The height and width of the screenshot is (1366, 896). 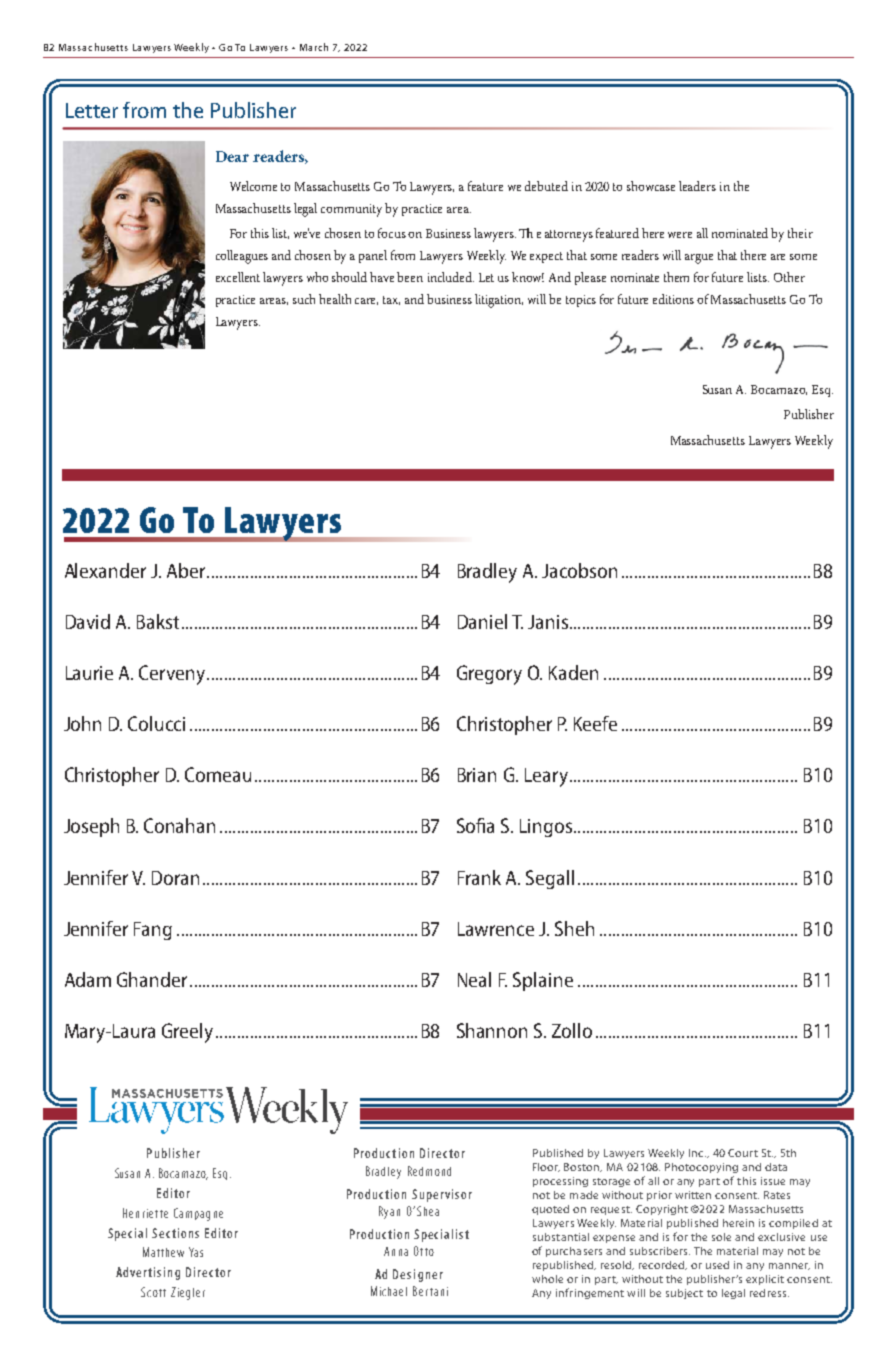 I want to click on March, so click(x=314, y=47).
